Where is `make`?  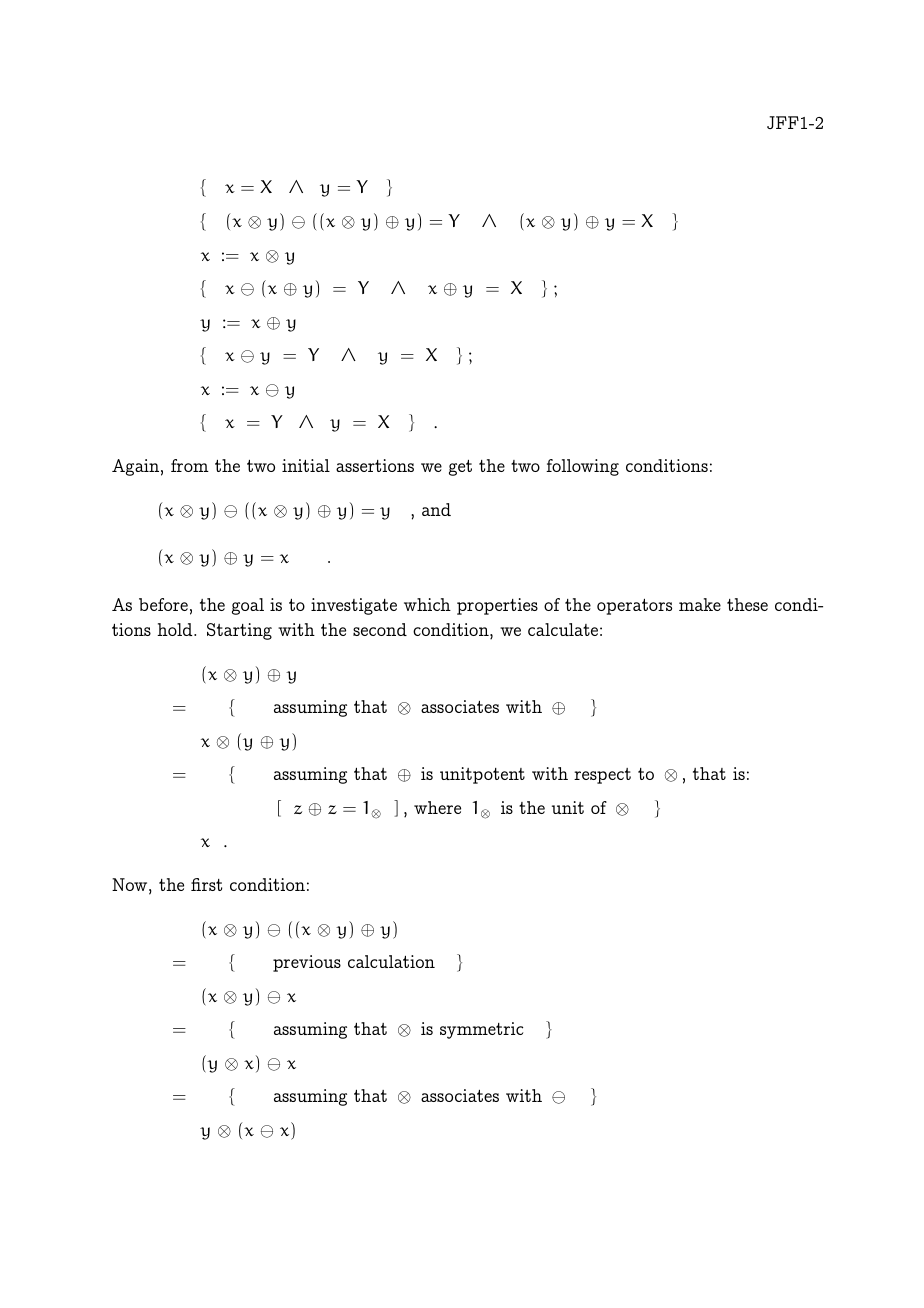 make is located at coordinates (700, 604).
